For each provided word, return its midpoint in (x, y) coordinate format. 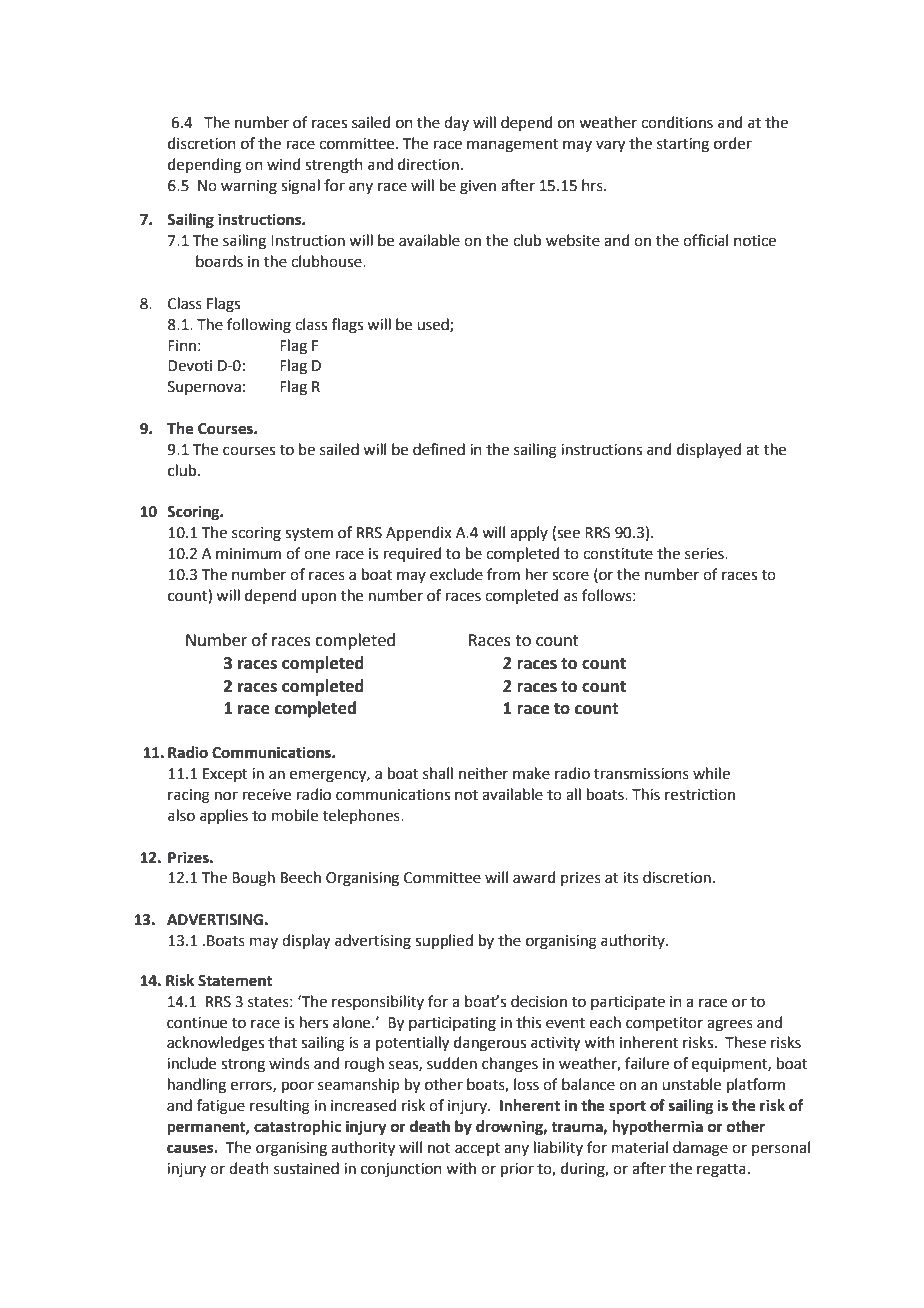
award (534, 877)
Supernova (204, 388)
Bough (253, 879)
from (503, 574)
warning (249, 187)
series (705, 554)
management (513, 146)
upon (319, 598)
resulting (280, 1107)
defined (439, 449)
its (631, 878)
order (733, 143)
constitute (618, 554)
